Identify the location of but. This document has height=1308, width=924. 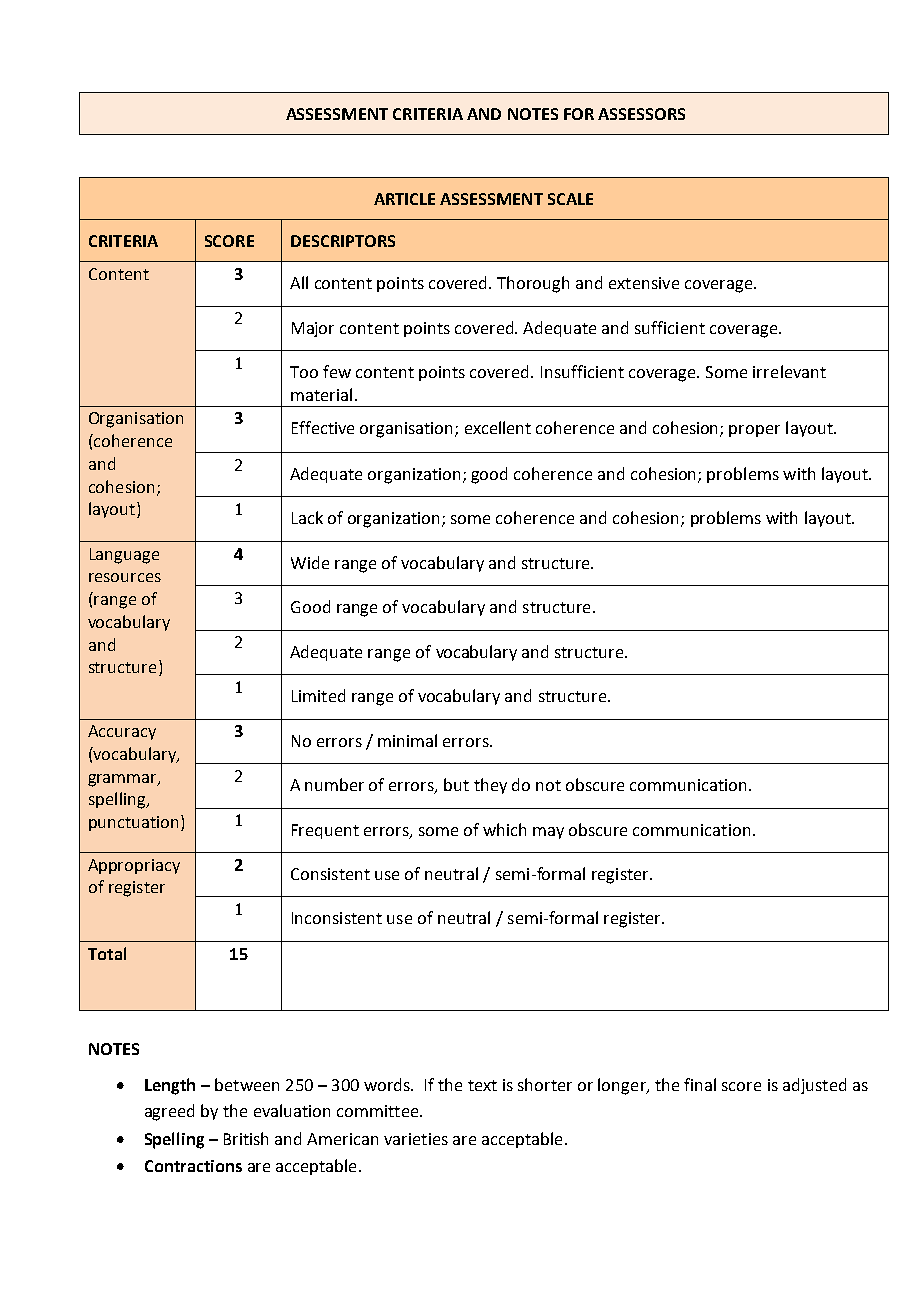
(456, 784).
